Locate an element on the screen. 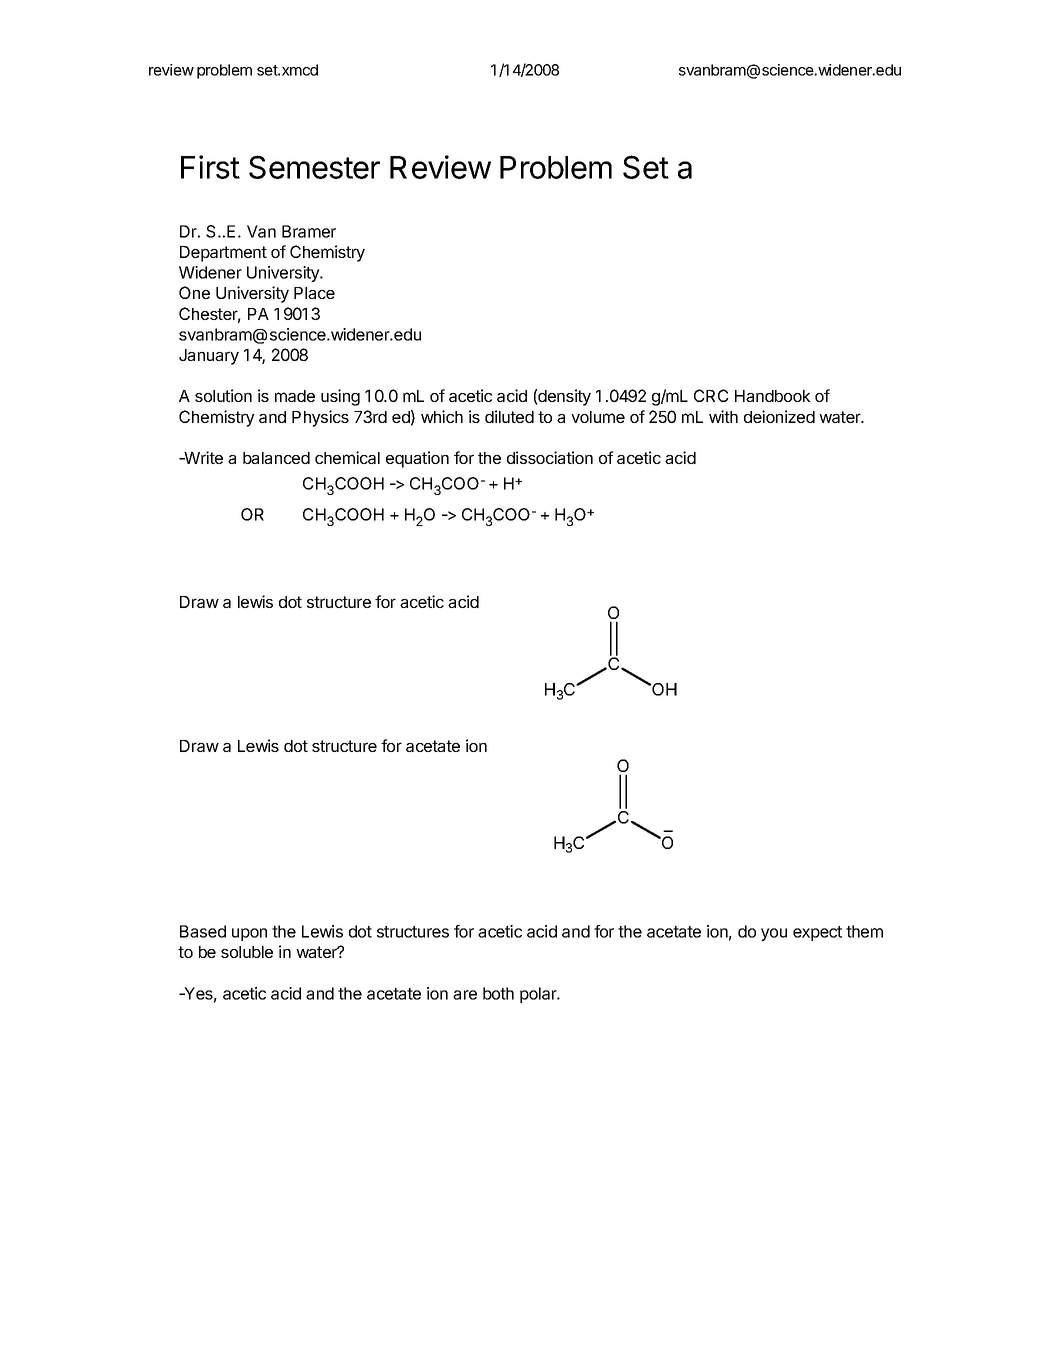 The image size is (1050, 1359). upon is located at coordinates (249, 934).
